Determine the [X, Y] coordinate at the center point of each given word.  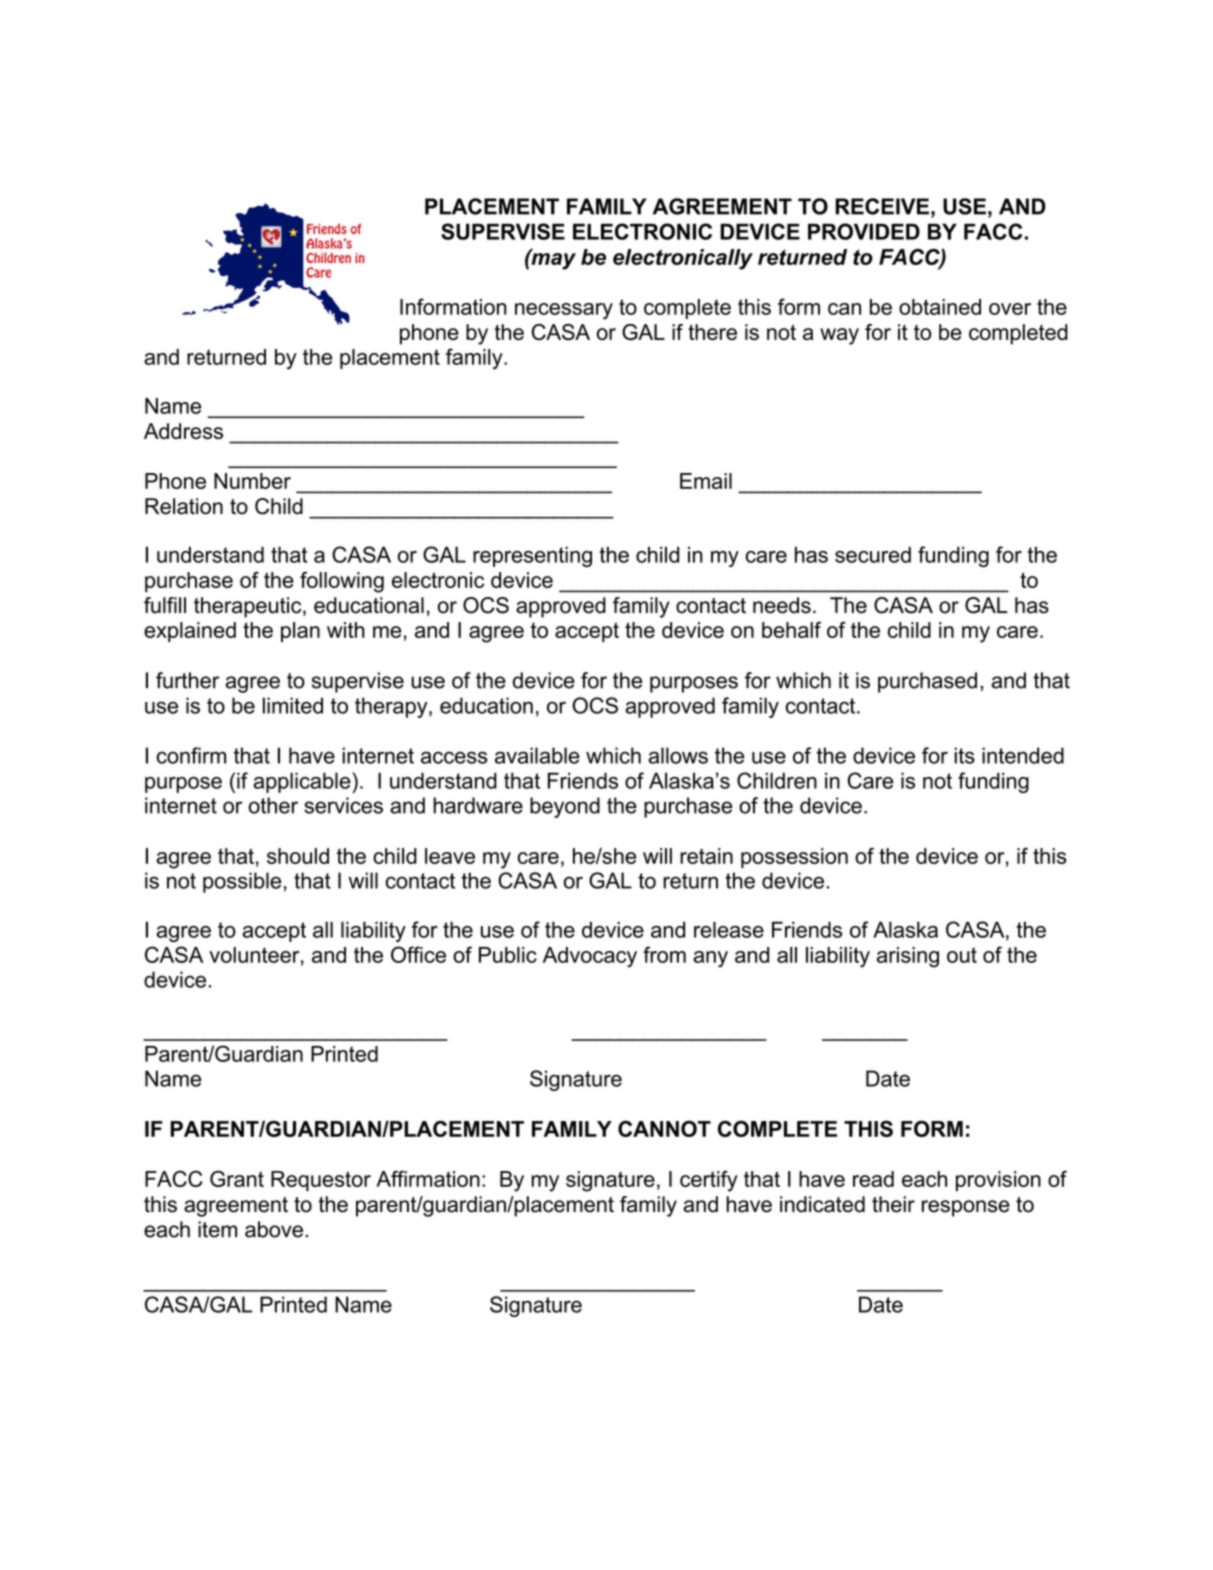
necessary [564, 311]
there [712, 332]
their [893, 1204]
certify [709, 1181]
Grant [237, 1179]
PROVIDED [864, 231]
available [537, 755]
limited [293, 705]
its [964, 755]
